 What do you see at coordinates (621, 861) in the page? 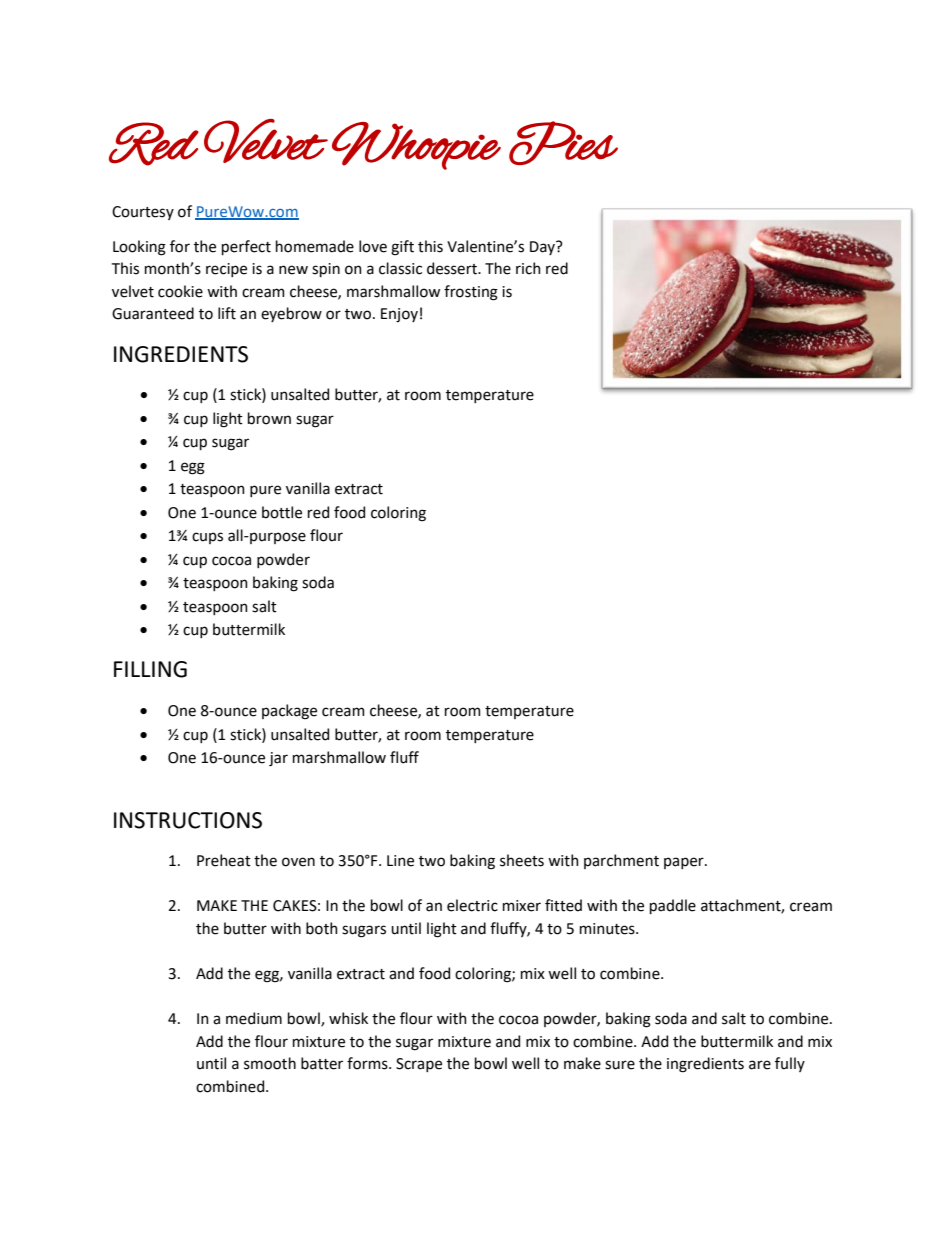
I see `parchment` at bounding box center [621, 861].
